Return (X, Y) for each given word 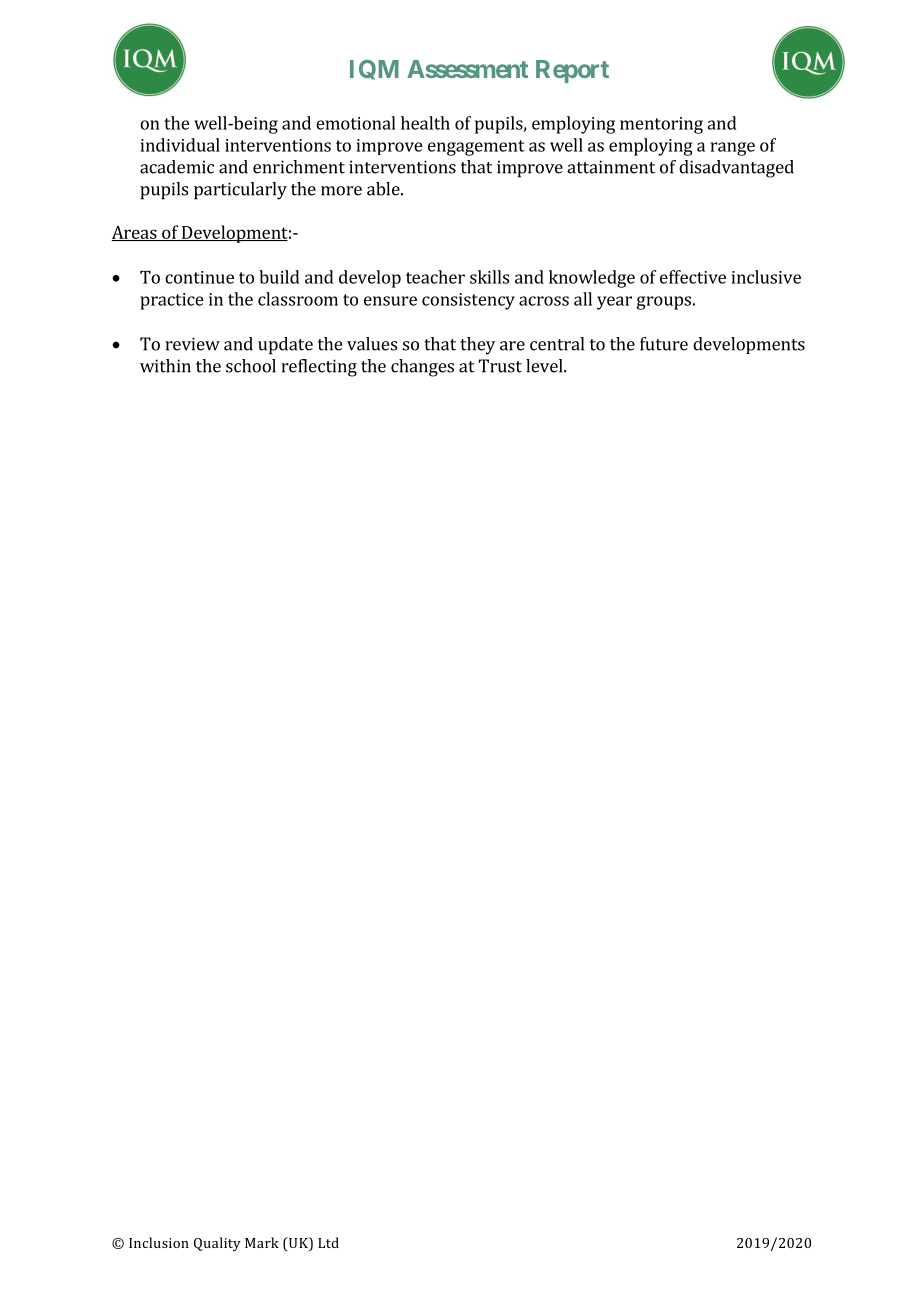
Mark (262, 1242)
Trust (500, 366)
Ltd (328, 1242)
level (545, 366)
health (425, 123)
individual (180, 145)
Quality (217, 1244)
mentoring (661, 125)
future (664, 344)
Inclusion (159, 1242)
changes (422, 368)
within (165, 366)
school (251, 366)
